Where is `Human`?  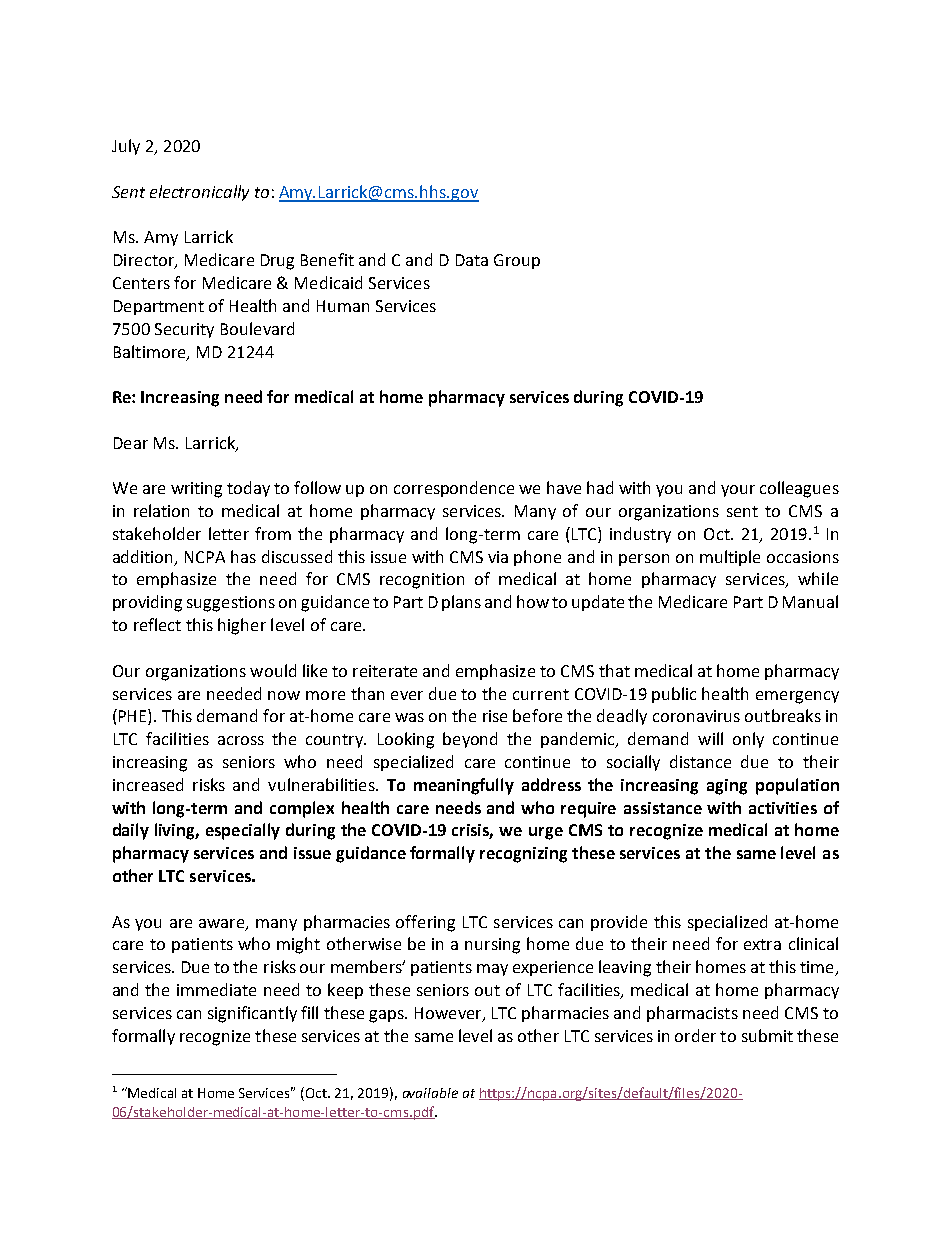
Human is located at coordinates (343, 306).
